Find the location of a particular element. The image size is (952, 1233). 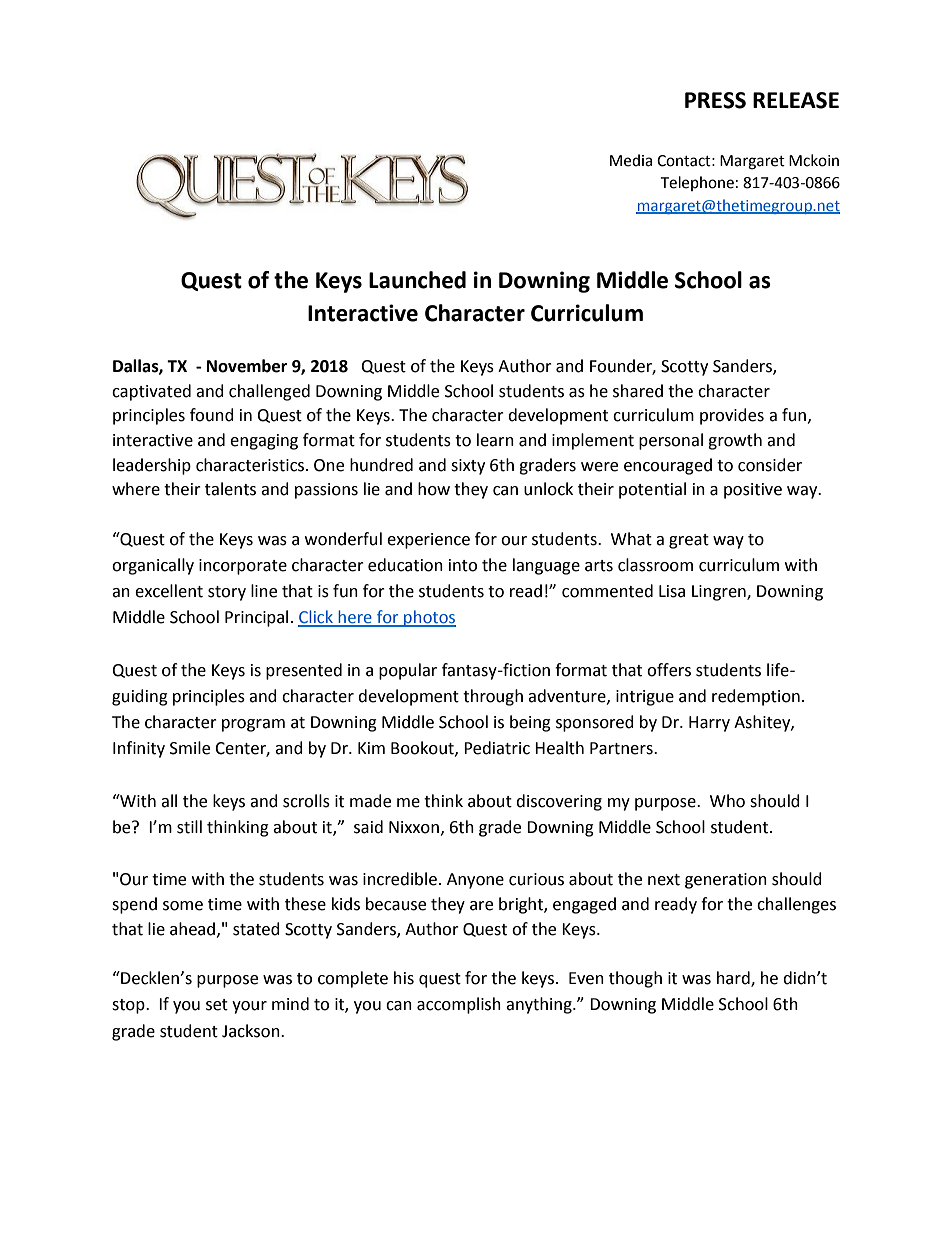

accomplish is located at coordinates (459, 1005).
